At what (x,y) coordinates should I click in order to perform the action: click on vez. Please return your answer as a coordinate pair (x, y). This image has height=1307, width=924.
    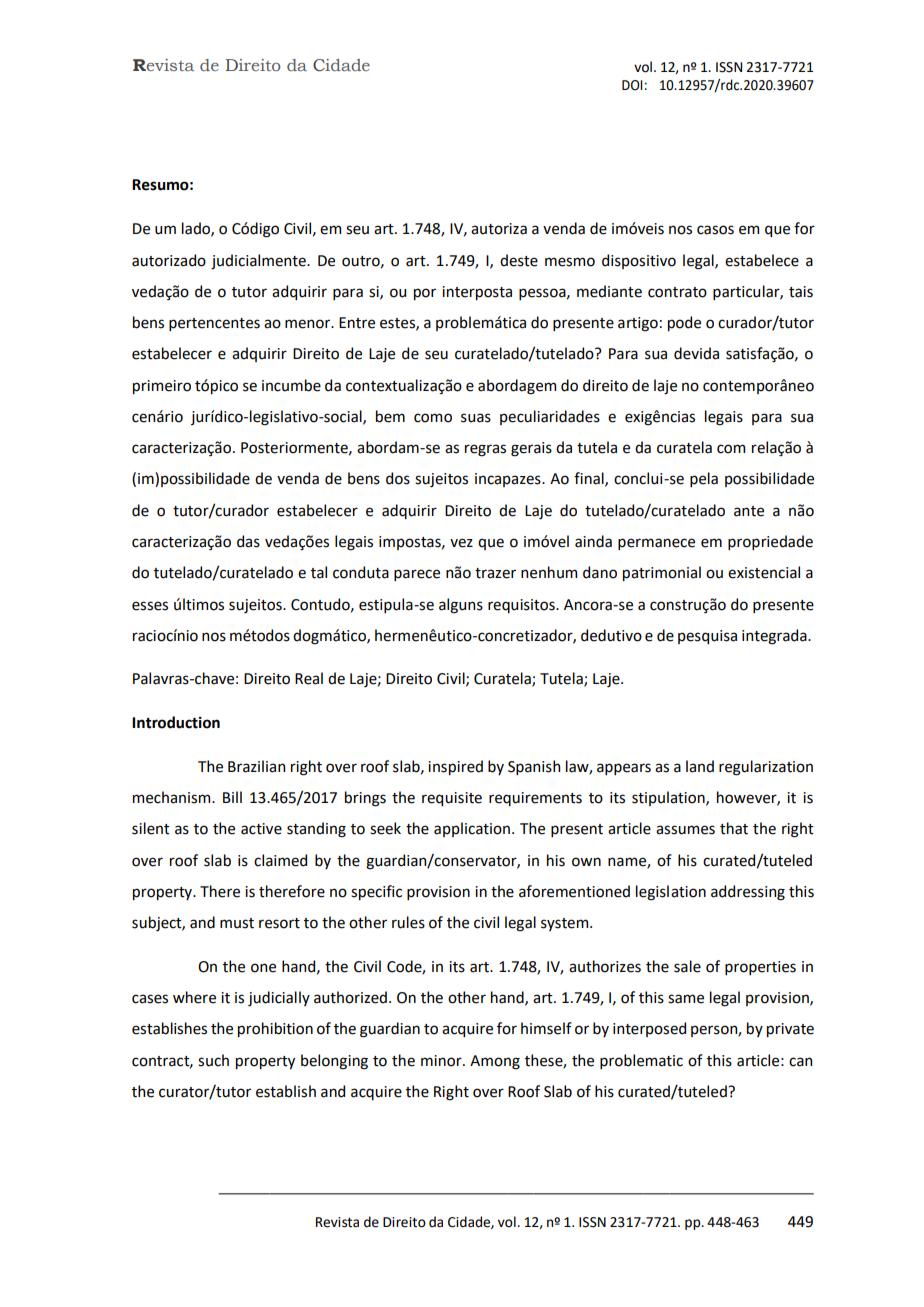
    Looking at the image, I should click on (461, 543).
